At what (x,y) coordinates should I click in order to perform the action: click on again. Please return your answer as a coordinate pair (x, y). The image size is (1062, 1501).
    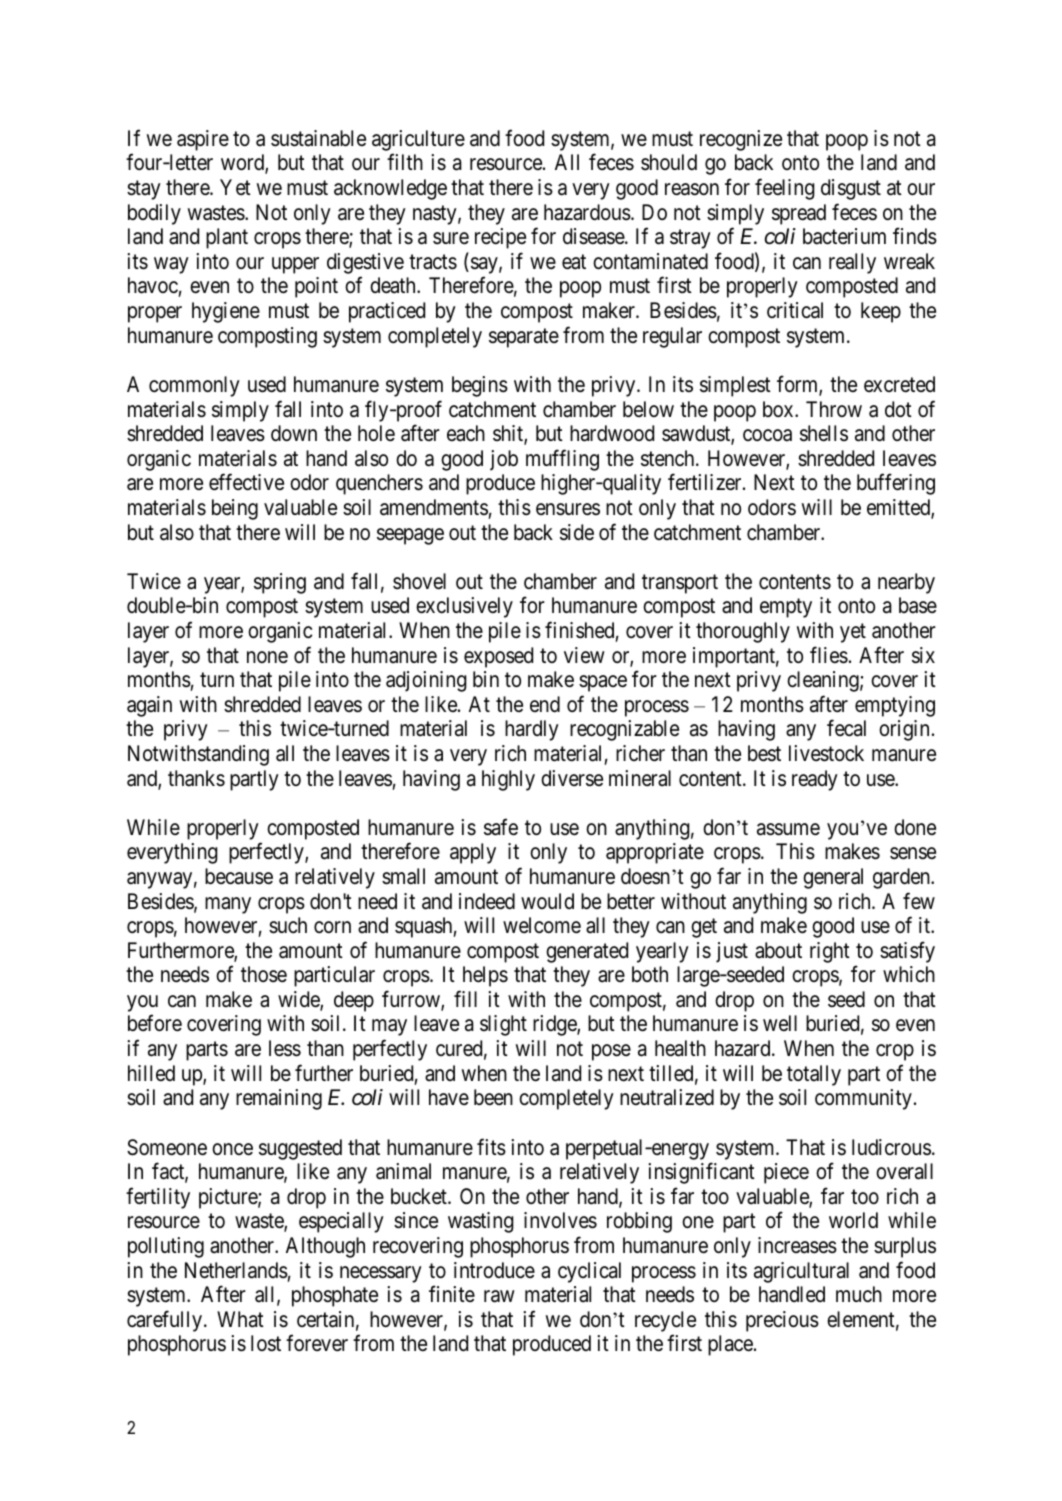
    Looking at the image, I should click on (149, 706).
